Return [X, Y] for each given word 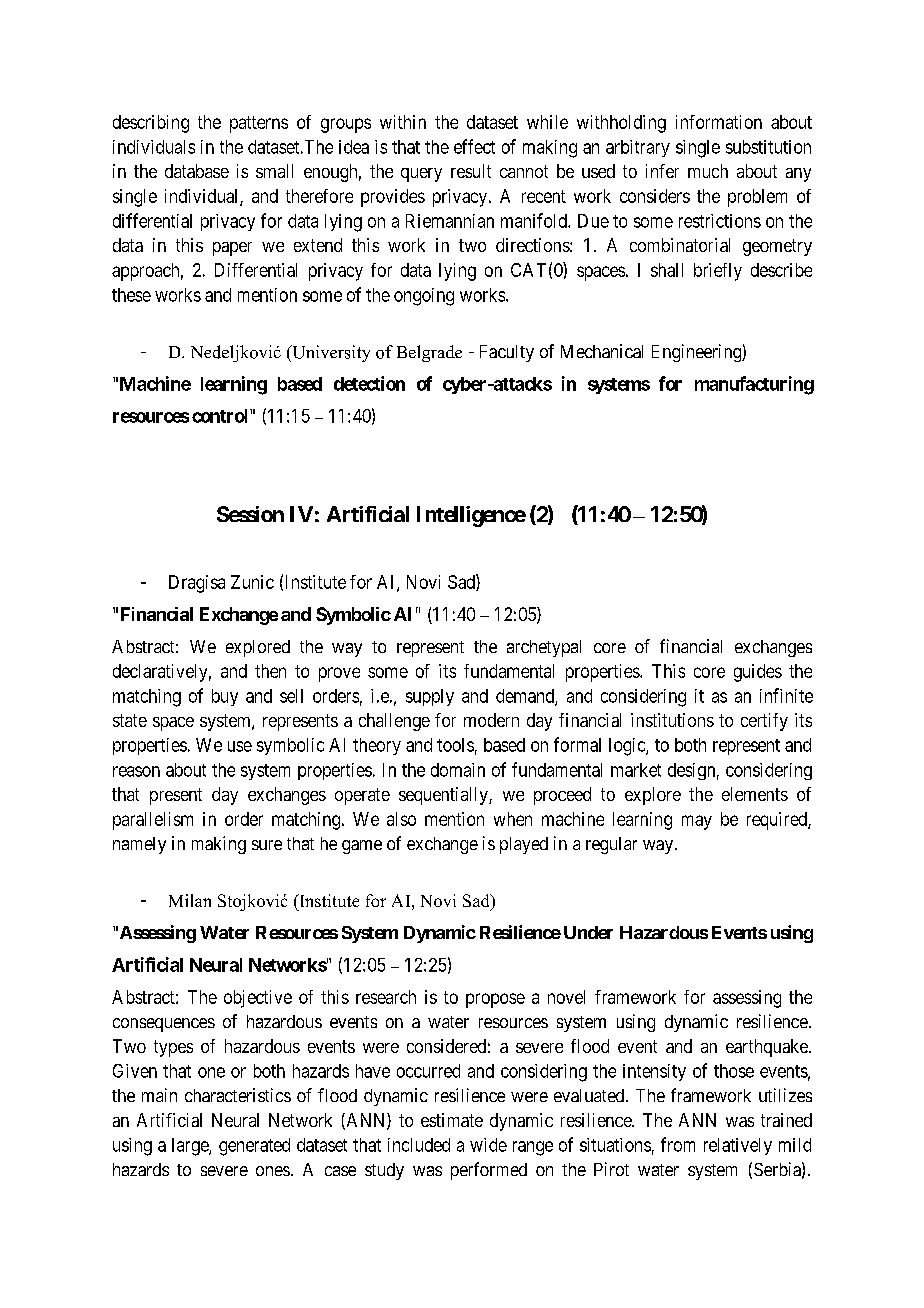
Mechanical [602, 351]
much [708, 171]
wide [488, 1145]
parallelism [153, 821]
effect [474, 146]
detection [369, 383]
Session [250, 514]
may [697, 822]
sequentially [444, 796]
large [191, 1147]
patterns [259, 124]
